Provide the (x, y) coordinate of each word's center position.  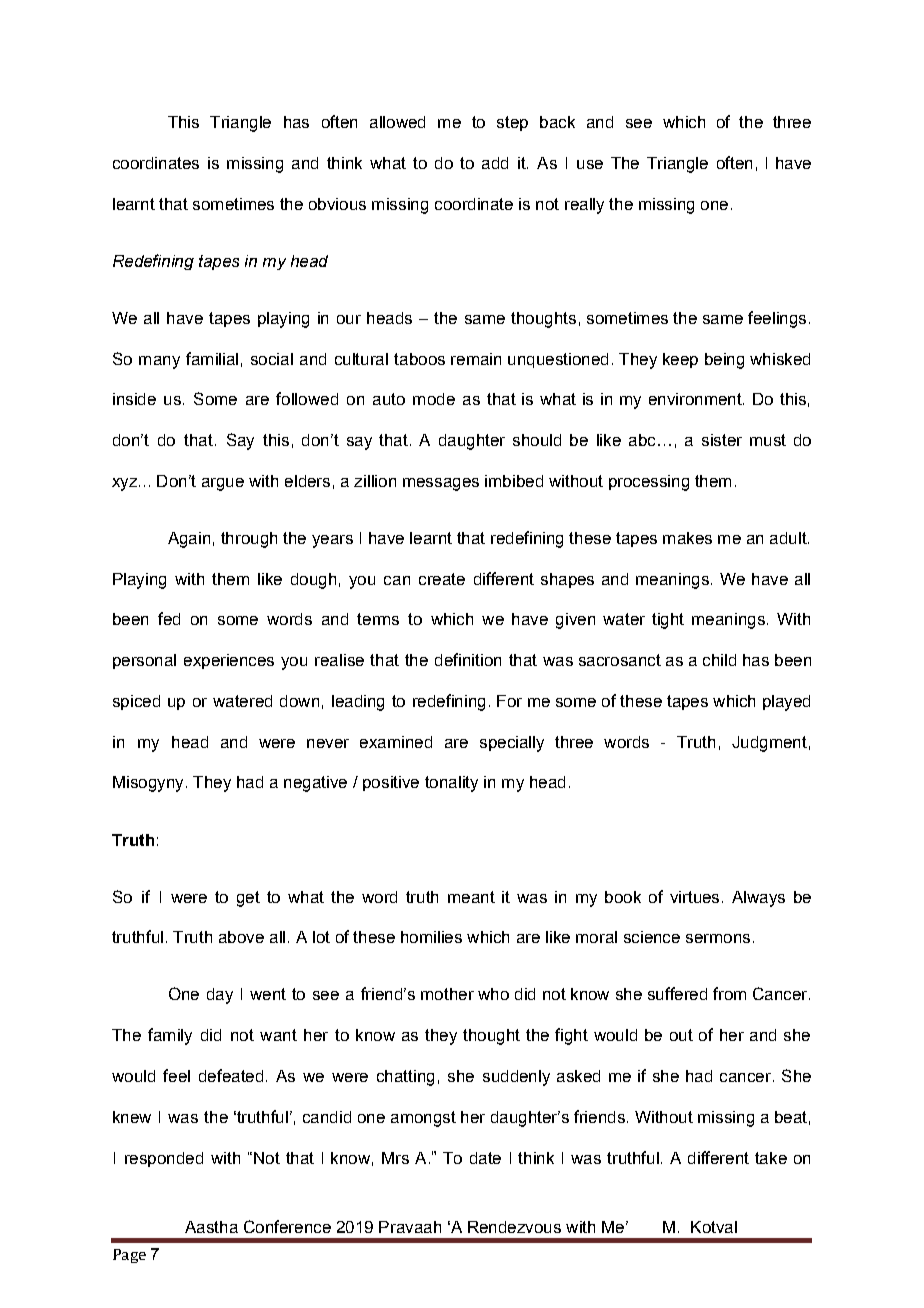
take (771, 1158)
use (590, 164)
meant (471, 897)
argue (223, 484)
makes (687, 538)
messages (441, 484)
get (248, 899)
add (495, 163)
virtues (694, 897)
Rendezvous (514, 1227)
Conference (287, 1226)
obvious (337, 204)
